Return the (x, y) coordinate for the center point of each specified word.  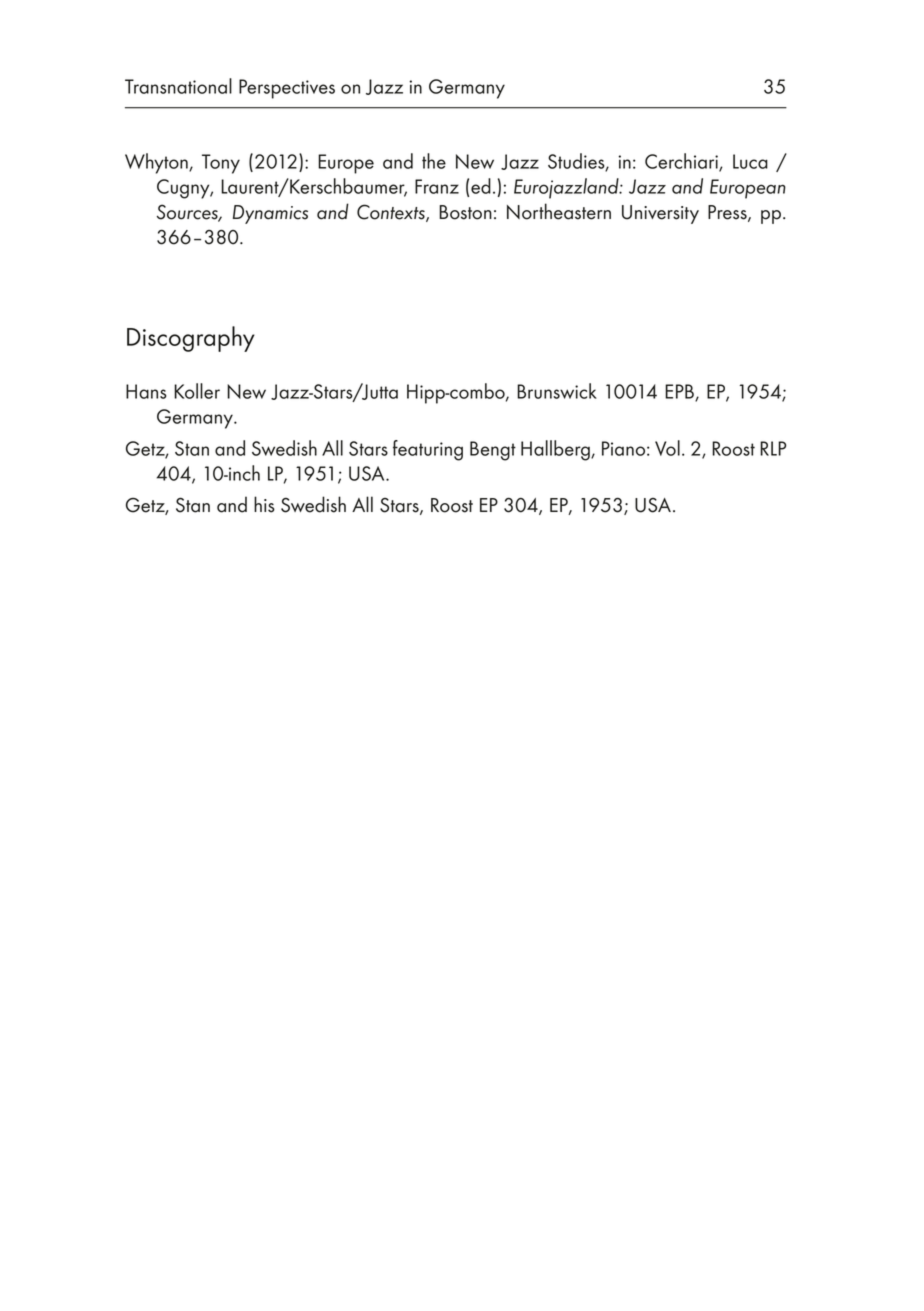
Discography (191, 339)
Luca (750, 161)
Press (728, 213)
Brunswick (557, 391)
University (660, 214)
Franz (437, 186)
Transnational (178, 86)
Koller (197, 391)
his (264, 504)
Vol (667, 448)
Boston (465, 212)
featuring (428, 450)
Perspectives (287, 89)
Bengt (493, 451)
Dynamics (270, 214)
